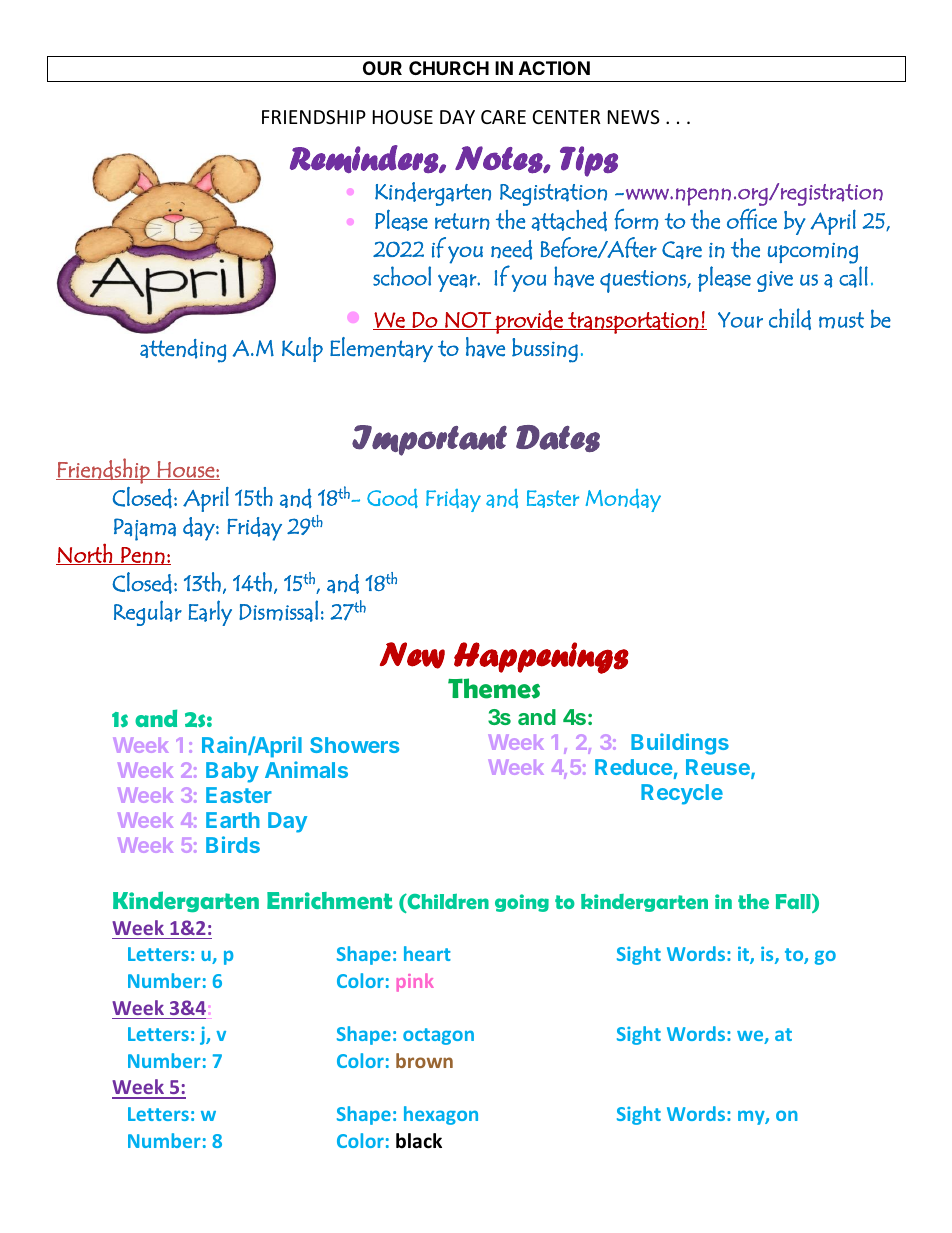 The image size is (952, 1233). Describe the element at coordinates (429, 440) in the page. I see `Important` at that location.
